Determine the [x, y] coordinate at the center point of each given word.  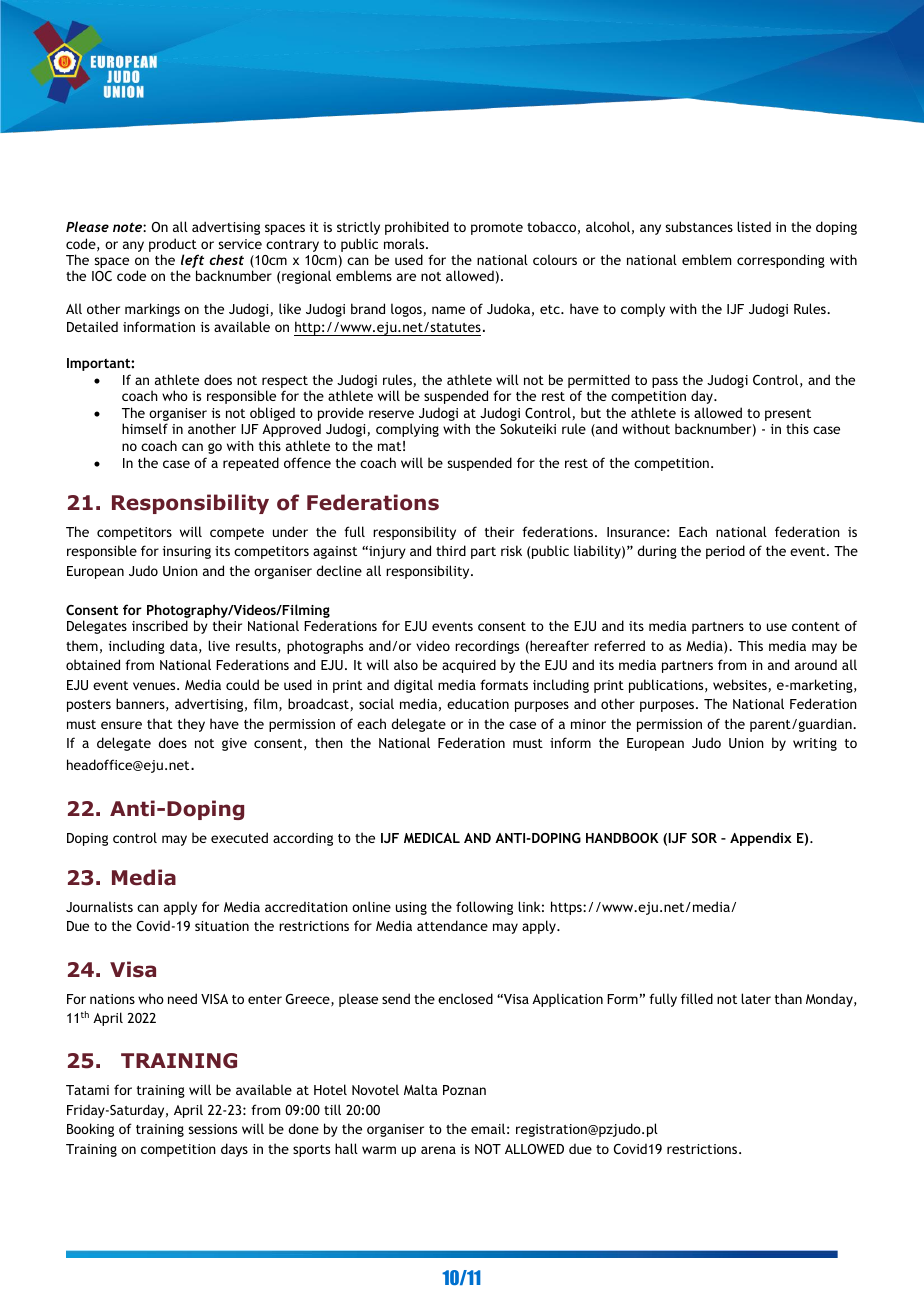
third [451, 550]
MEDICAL [432, 838]
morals [405, 243]
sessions [212, 1129]
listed [754, 226]
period [725, 552]
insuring [187, 552]
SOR [704, 838]
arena [438, 1150]
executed [239, 837]
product [174, 246]
